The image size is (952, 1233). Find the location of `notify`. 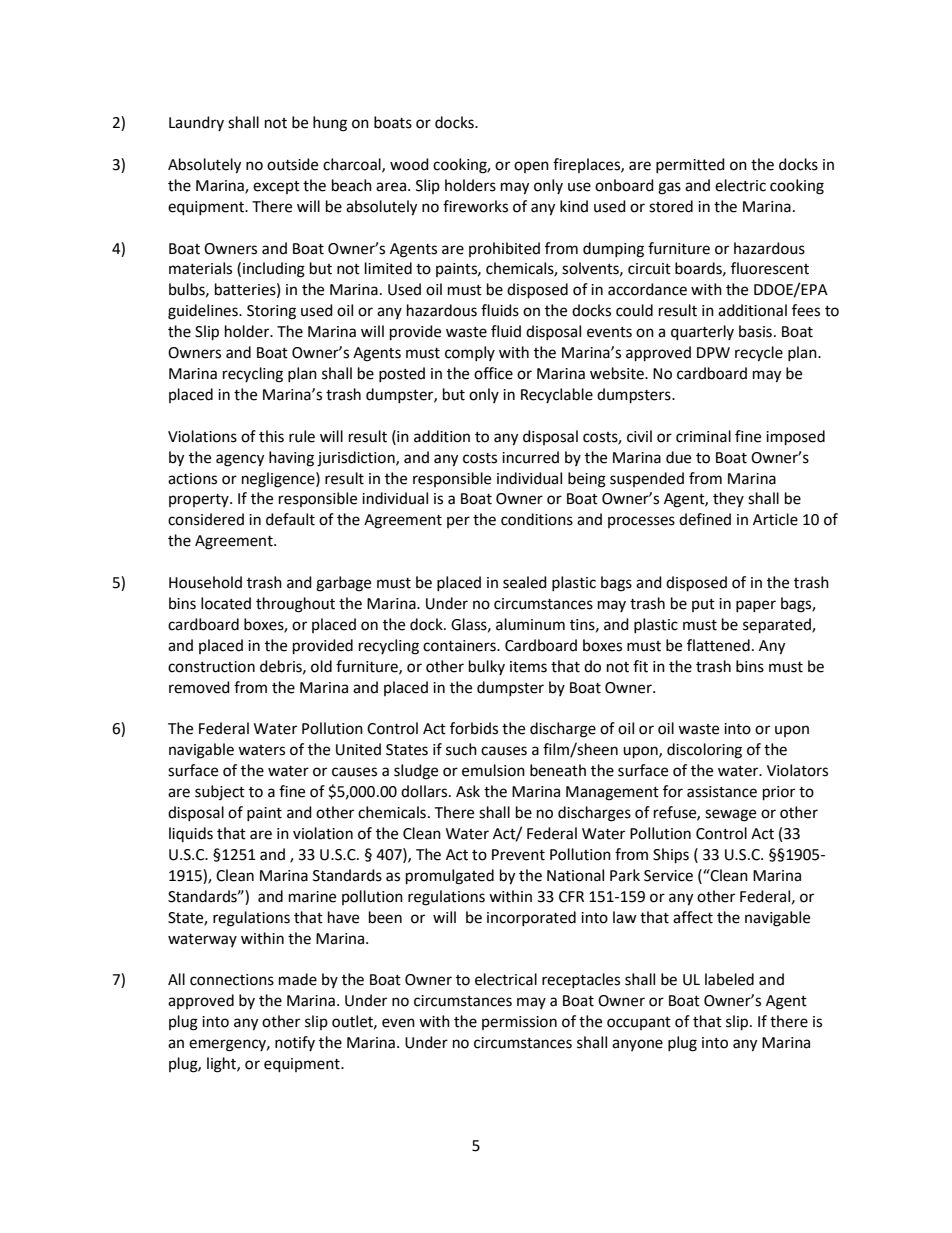

notify is located at coordinates (295, 1043).
